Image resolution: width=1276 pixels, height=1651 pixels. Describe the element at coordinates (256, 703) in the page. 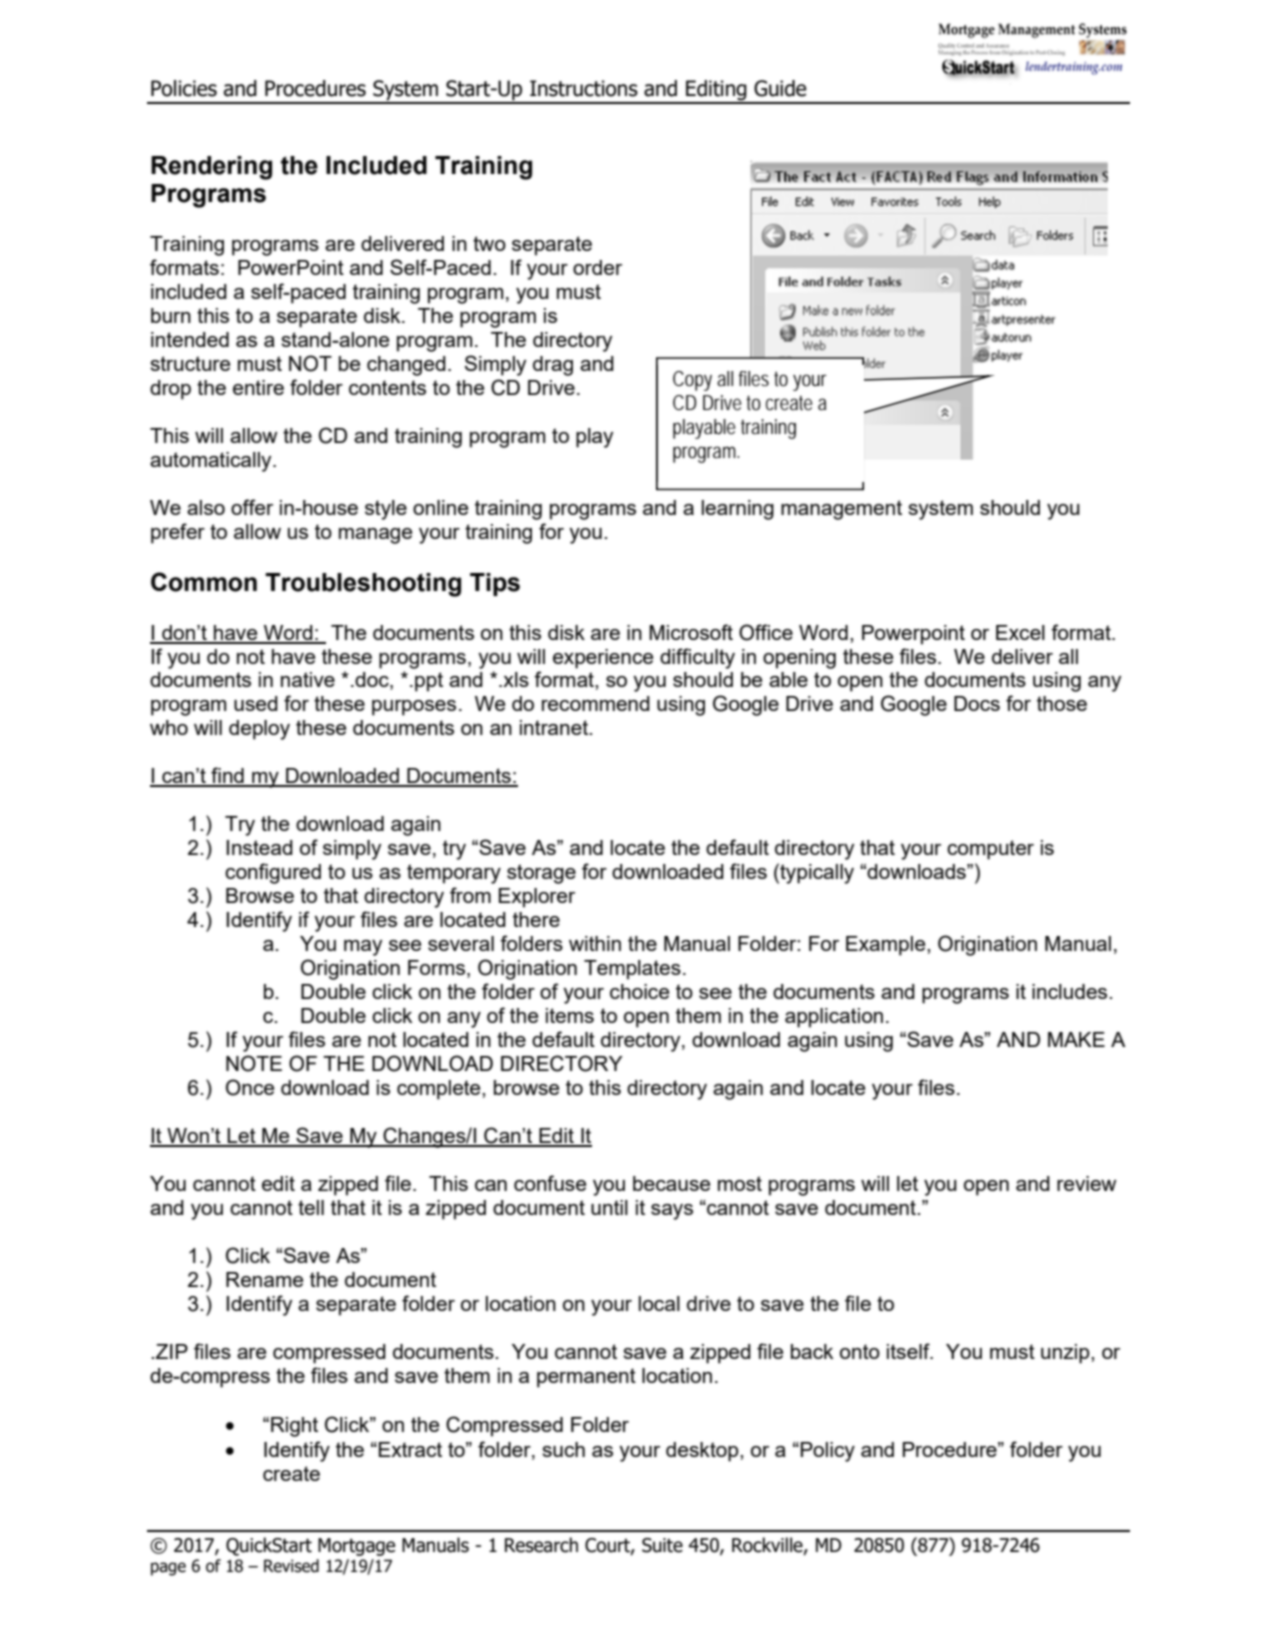

I see `used` at that location.
